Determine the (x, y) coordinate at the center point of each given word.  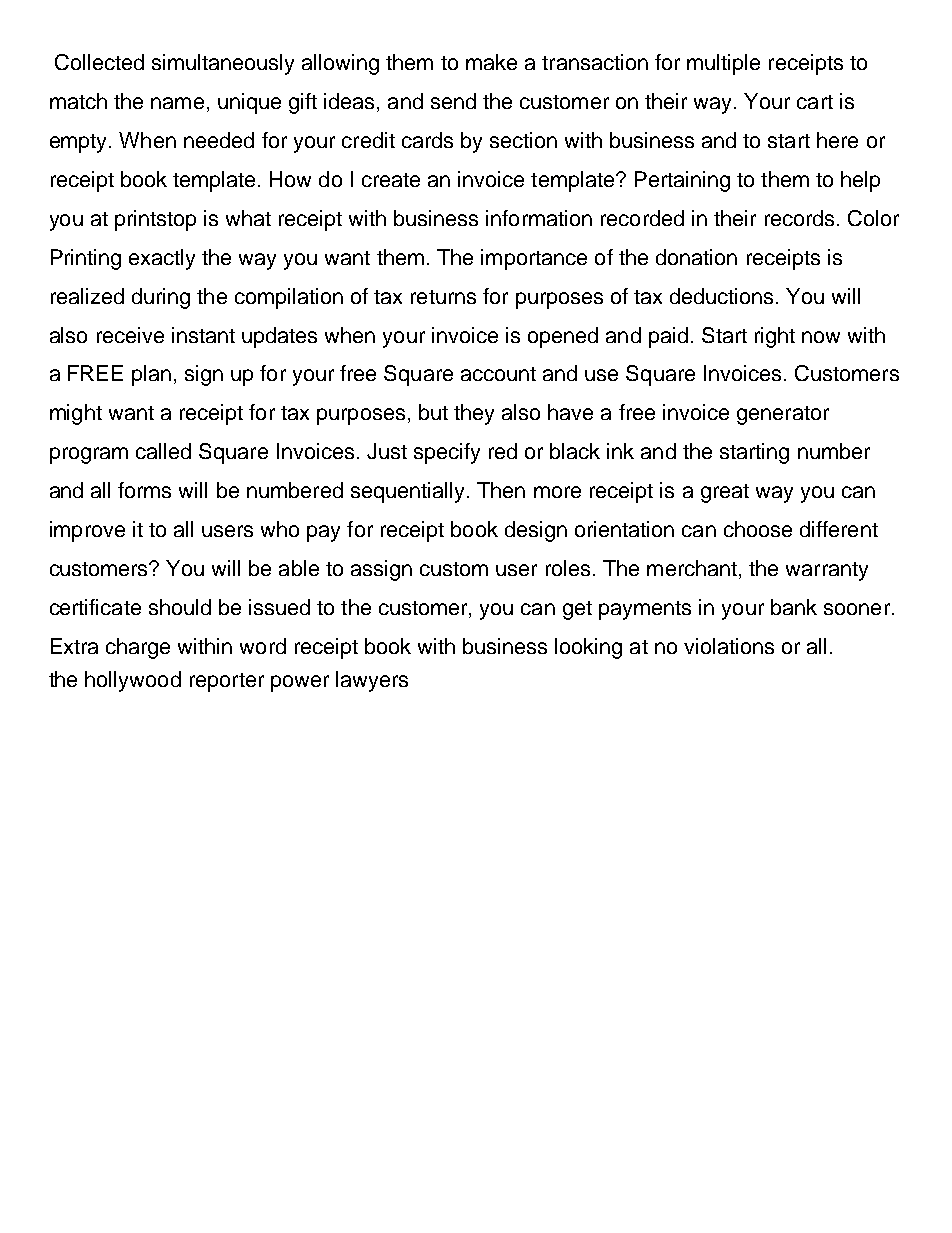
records (799, 218)
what (248, 218)
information (539, 218)
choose (758, 529)
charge (138, 648)
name (177, 103)
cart (815, 102)
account (498, 374)
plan (151, 375)
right (775, 337)
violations (729, 646)
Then (501, 490)
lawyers (372, 681)
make (491, 62)
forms (144, 490)
